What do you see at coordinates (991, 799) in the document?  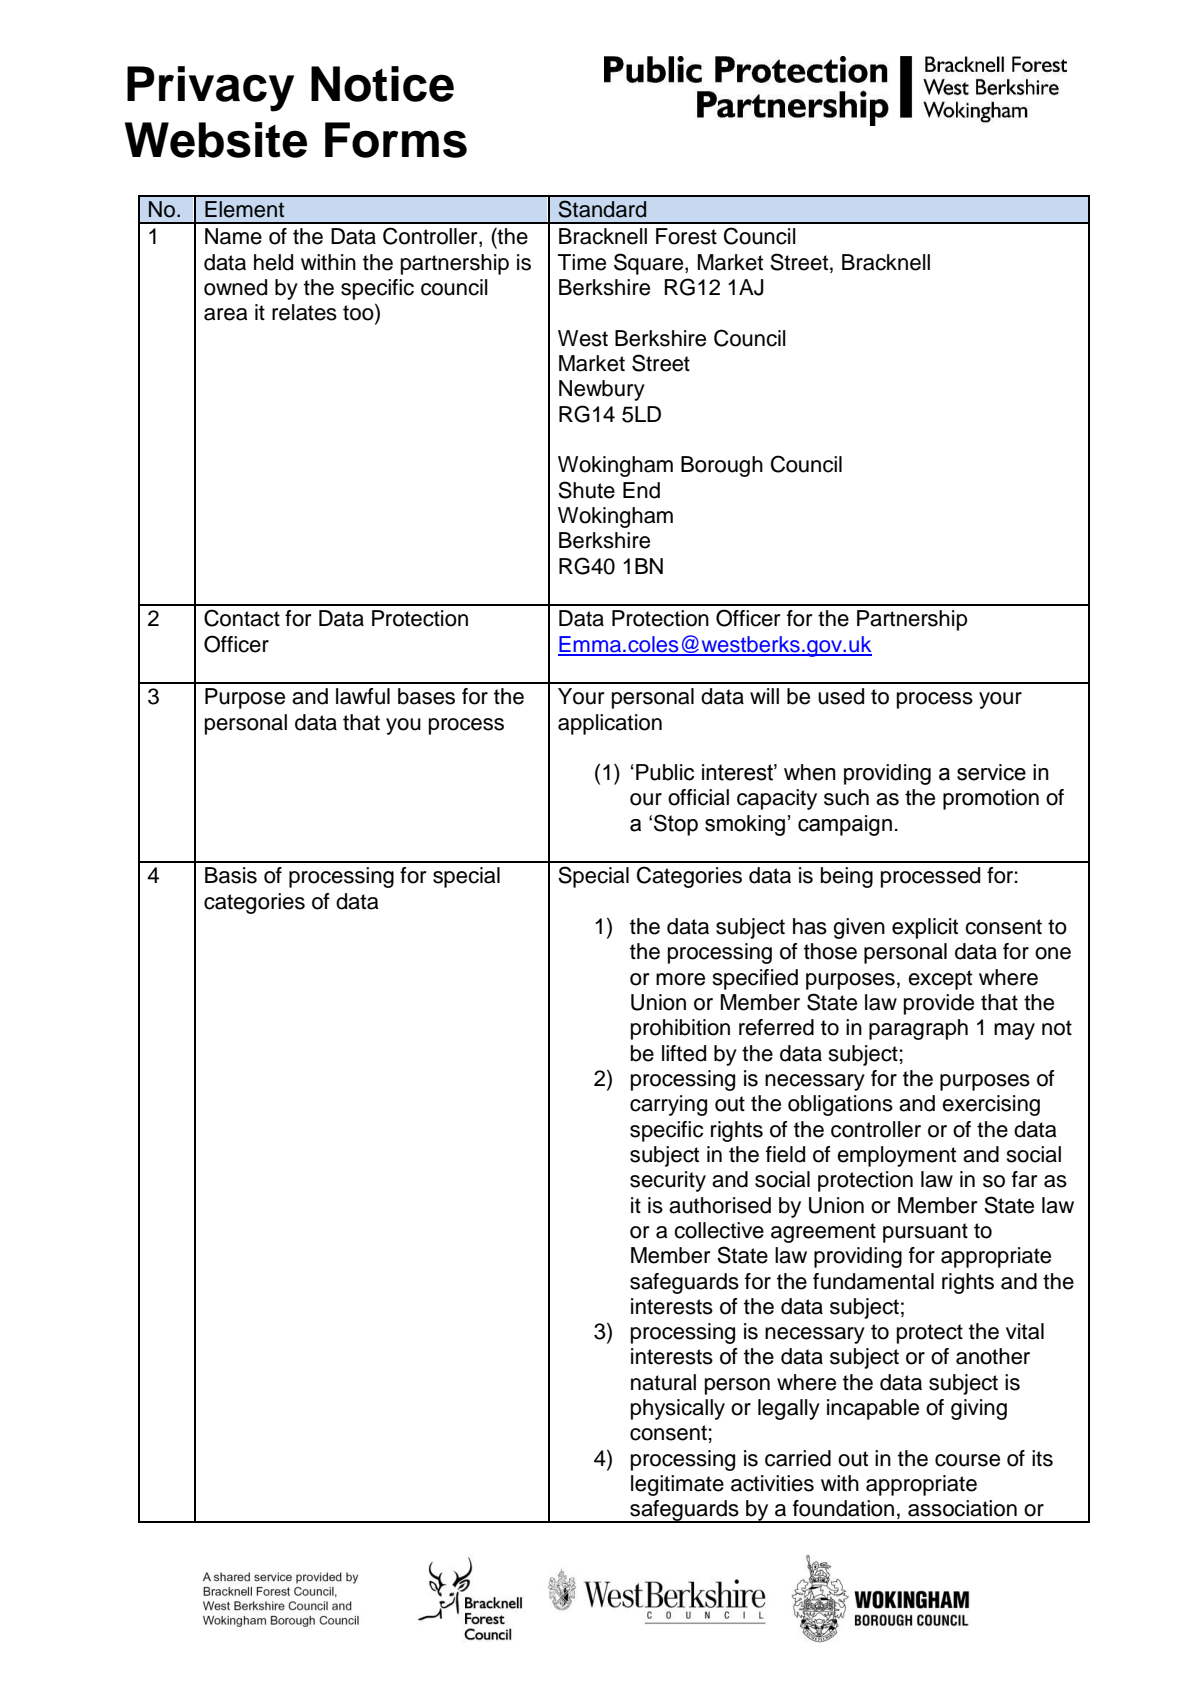 I see `promotion` at bounding box center [991, 799].
